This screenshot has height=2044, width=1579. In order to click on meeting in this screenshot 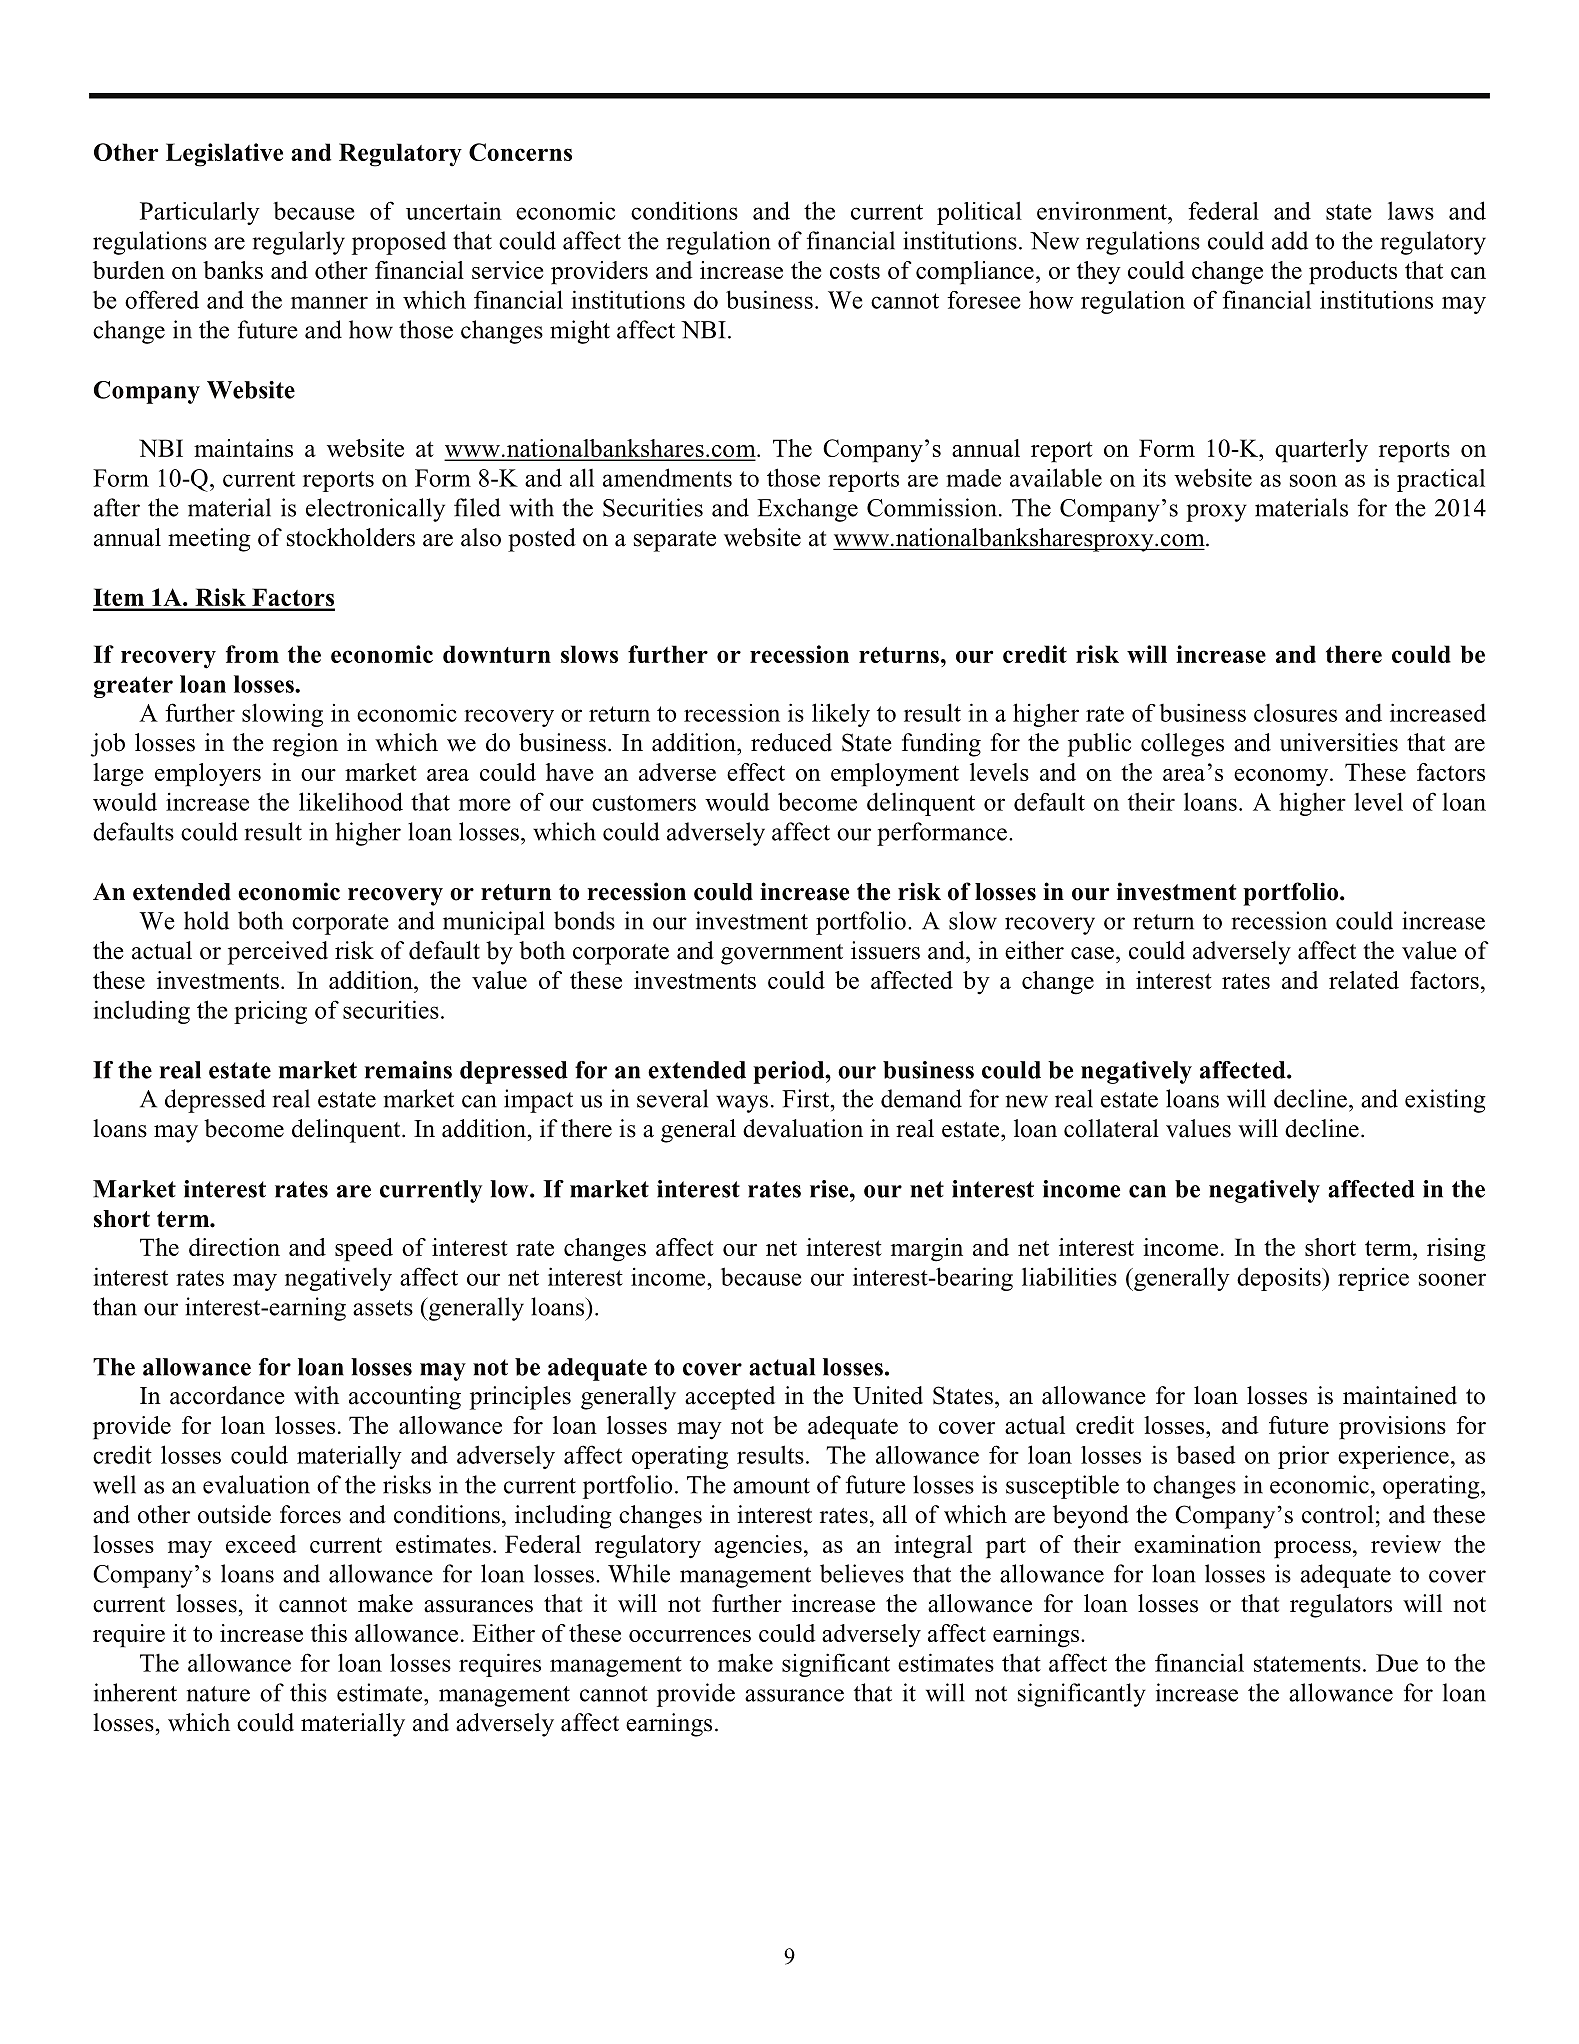, I will do `click(209, 540)`.
